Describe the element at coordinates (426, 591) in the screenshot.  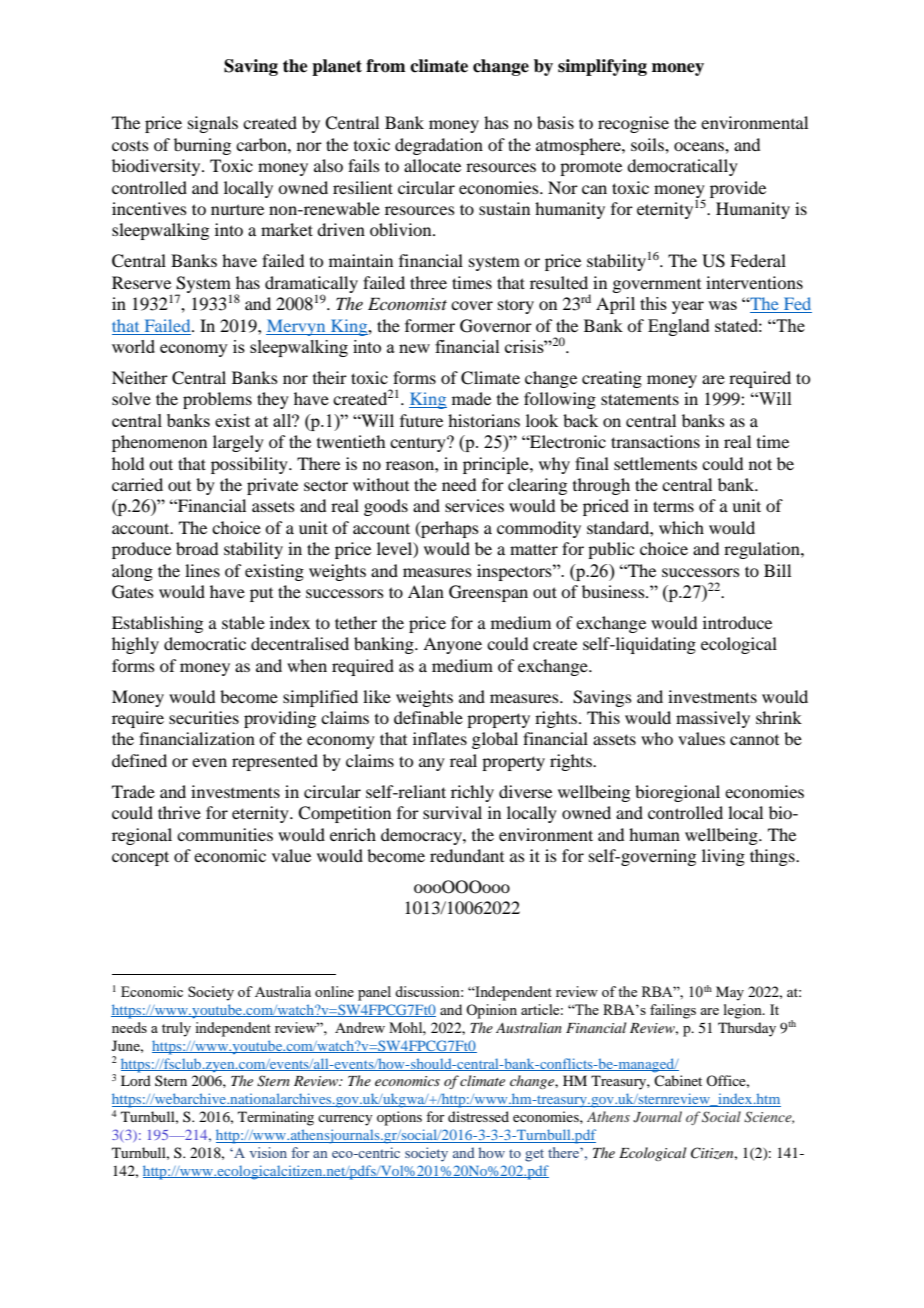
I see `Alan` at that location.
